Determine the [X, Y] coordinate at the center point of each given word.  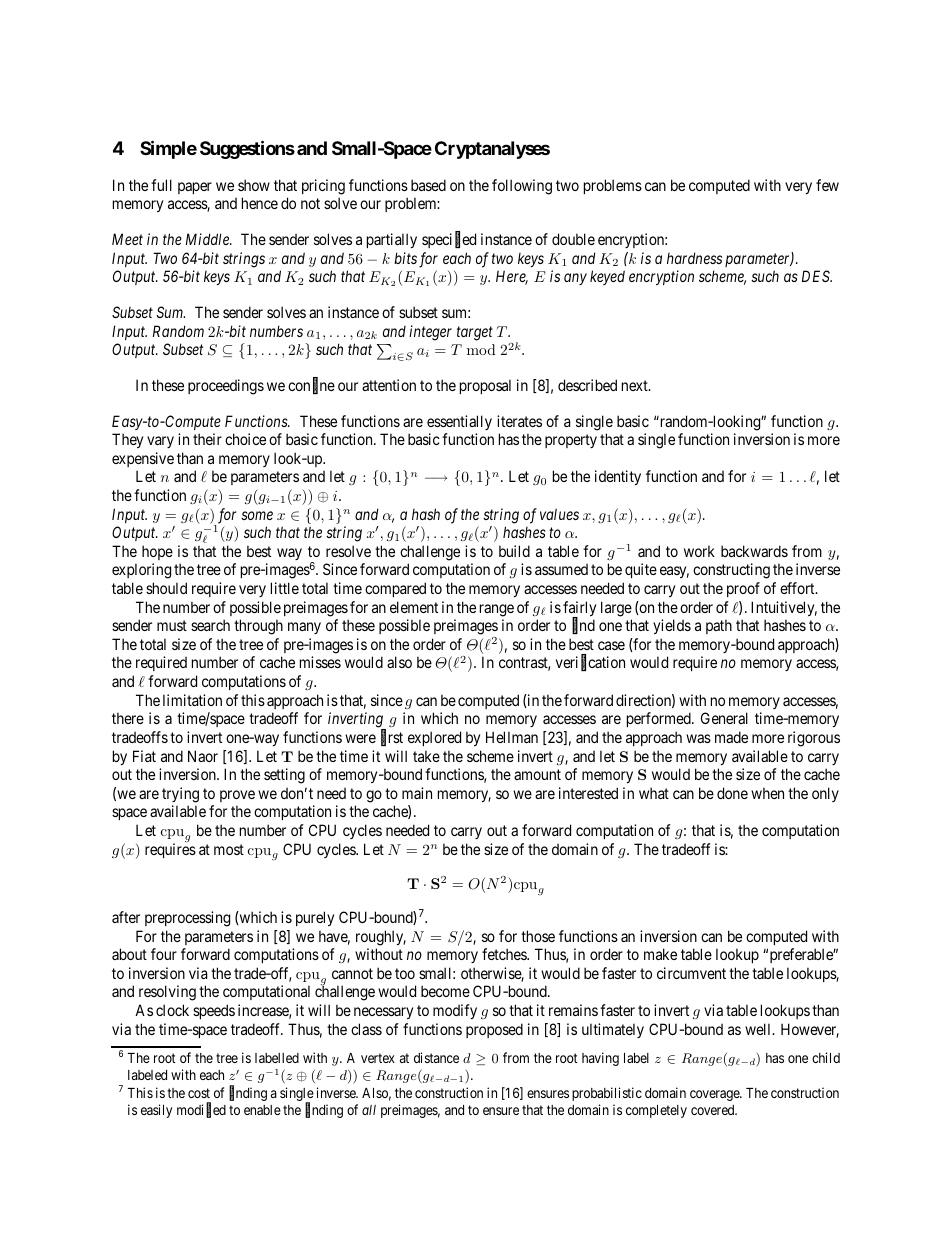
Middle [208, 239]
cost [199, 1093]
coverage [715, 1095]
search [210, 625]
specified [449, 240]
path [719, 626]
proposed [494, 1030]
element [414, 607]
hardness [694, 258]
